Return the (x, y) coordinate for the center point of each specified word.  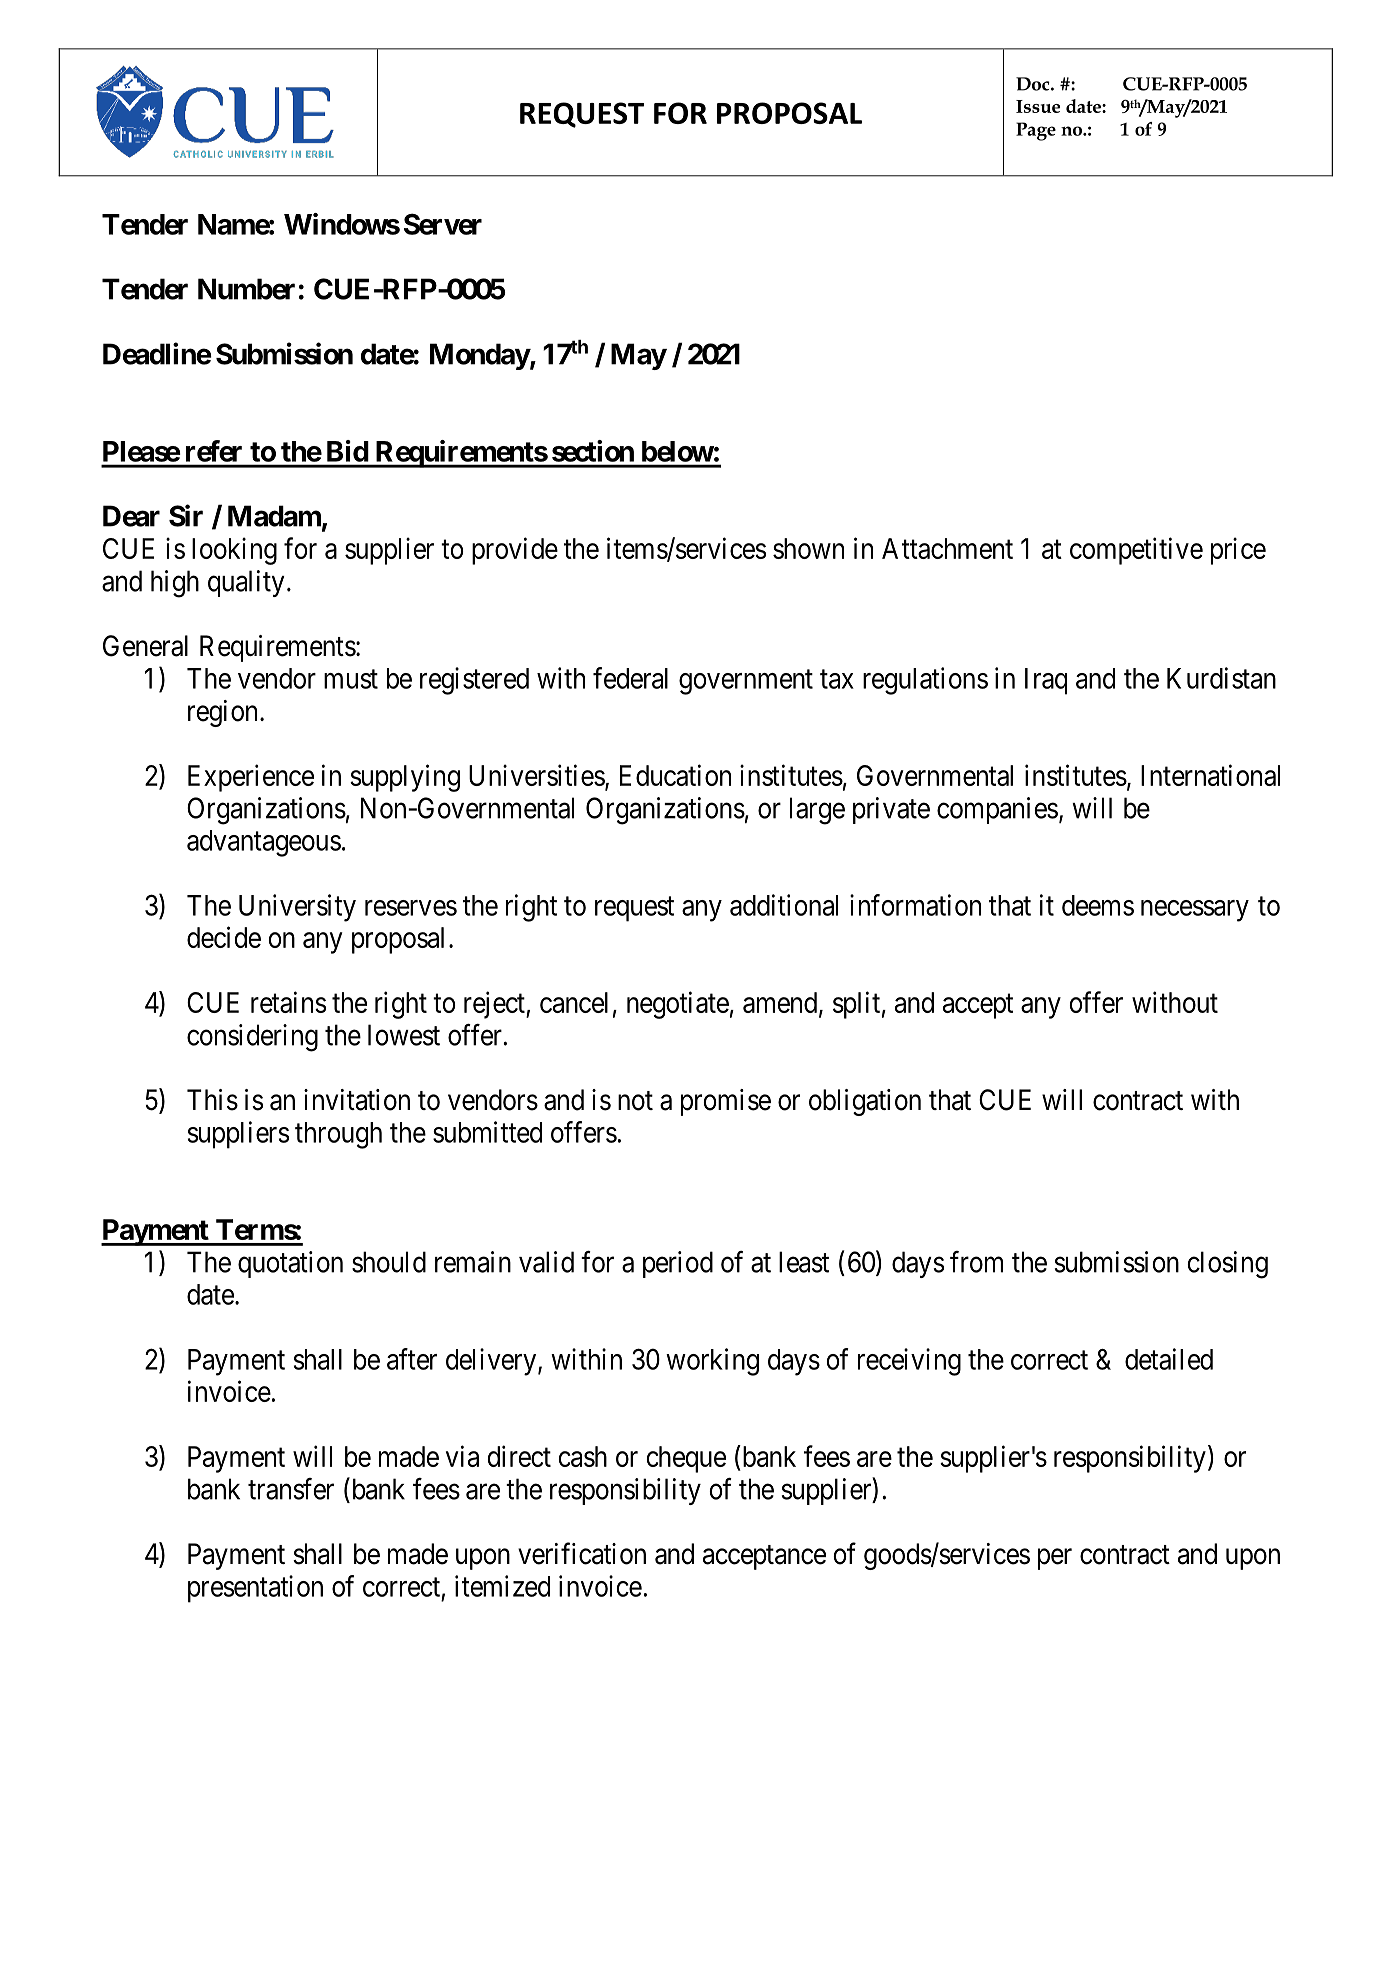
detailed (1169, 1359)
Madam (274, 516)
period (678, 1264)
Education (675, 775)
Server (443, 224)
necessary (1195, 911)
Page (1036, 131)
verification (582, 1553)
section (593, 451)
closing (1227, 1265)
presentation (255, 1589)
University (297, 908)
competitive (1136, 551)
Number (246, 289)
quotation (290, 1264)
